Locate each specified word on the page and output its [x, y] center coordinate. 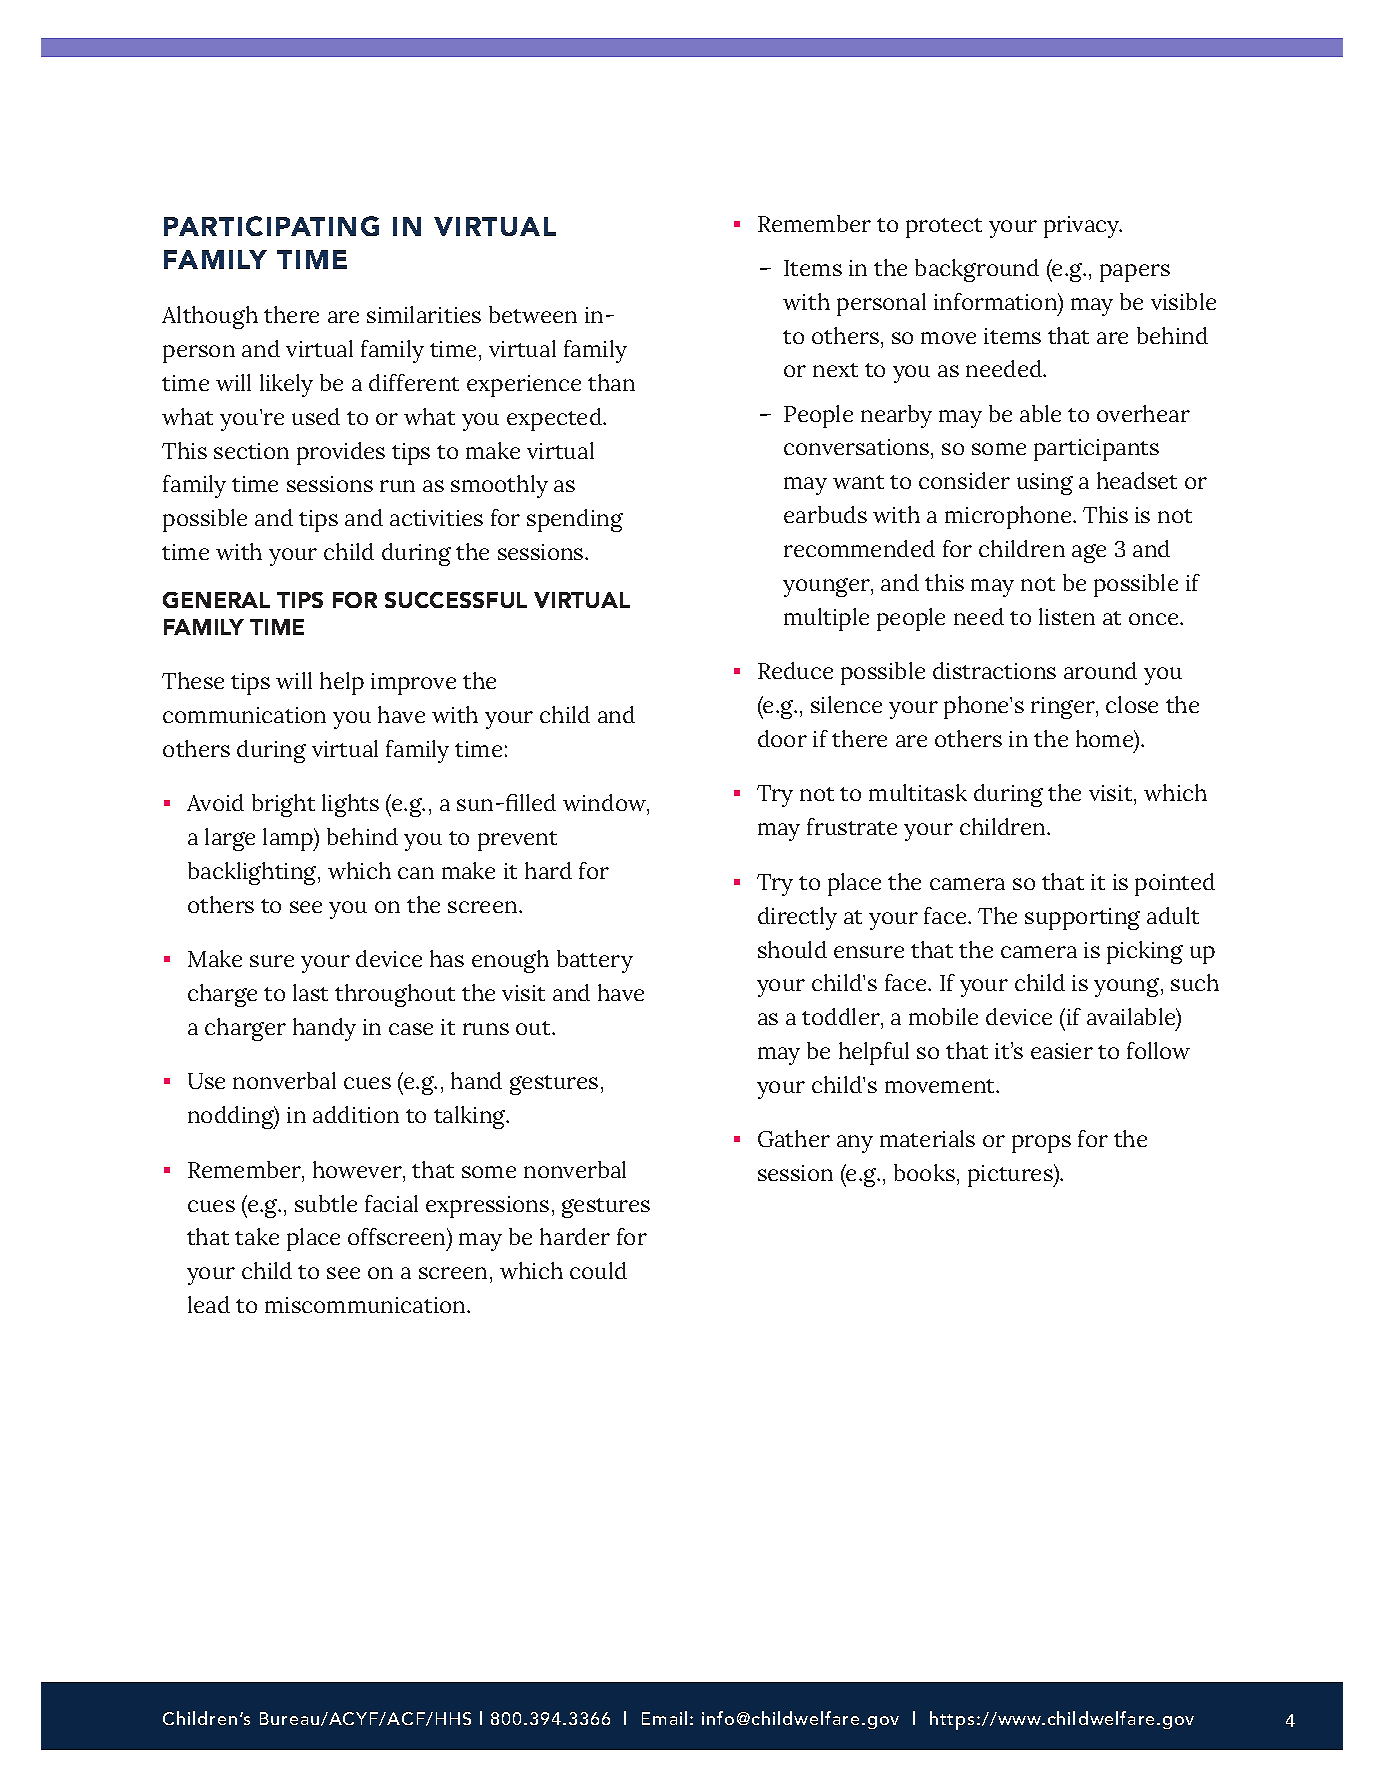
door [782, 738]
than [611, 382]
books [924, 1172]
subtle [326, 1203]
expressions [487, 1207]
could [598, 1270]
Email [664, 1718]
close [1132, 704]
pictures [1011, 1175]
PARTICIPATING [271, 226]
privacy [1083, 227]
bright [283, 805]
